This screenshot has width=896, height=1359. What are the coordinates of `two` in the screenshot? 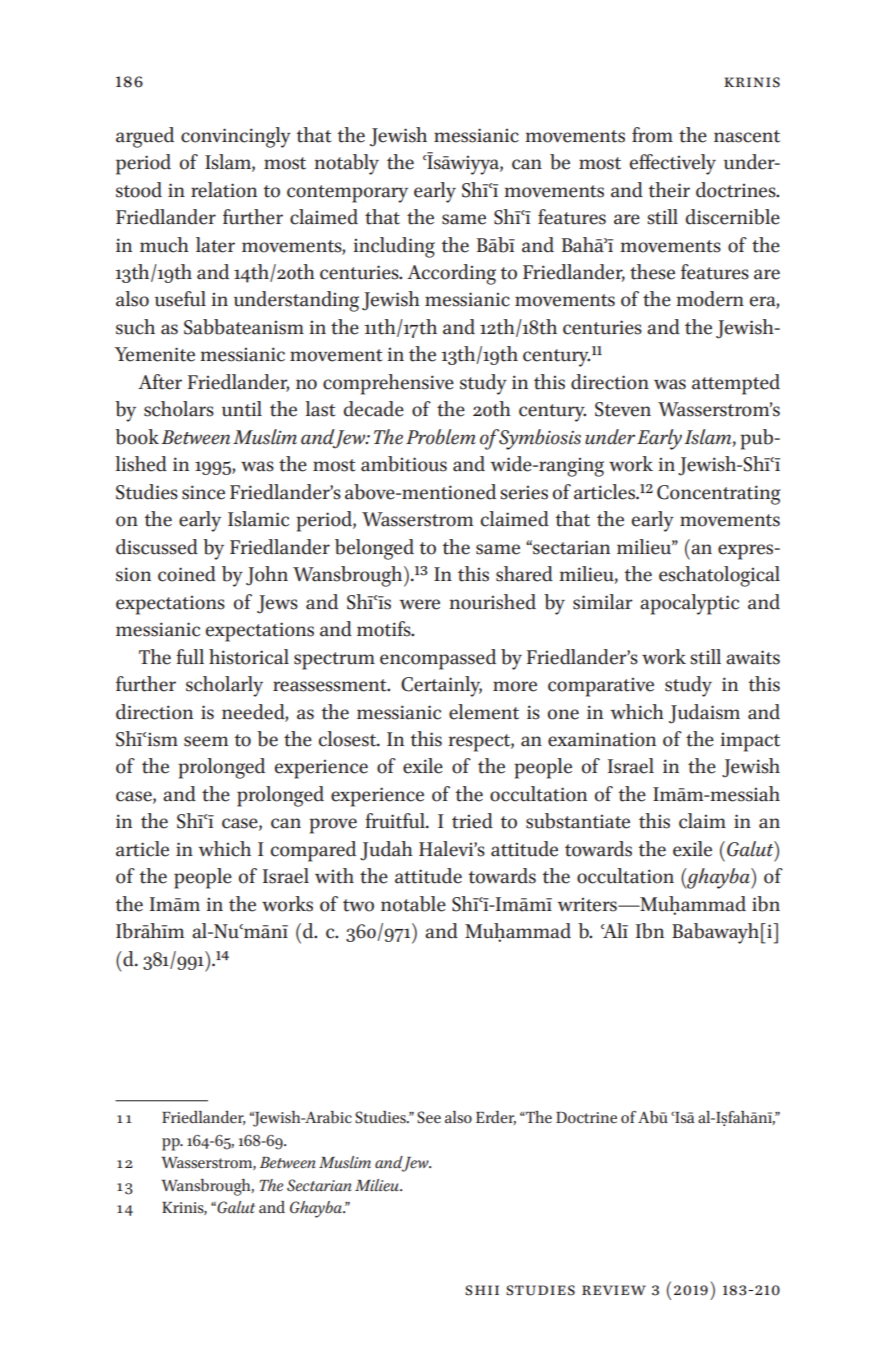 It's located at (358, 905).
